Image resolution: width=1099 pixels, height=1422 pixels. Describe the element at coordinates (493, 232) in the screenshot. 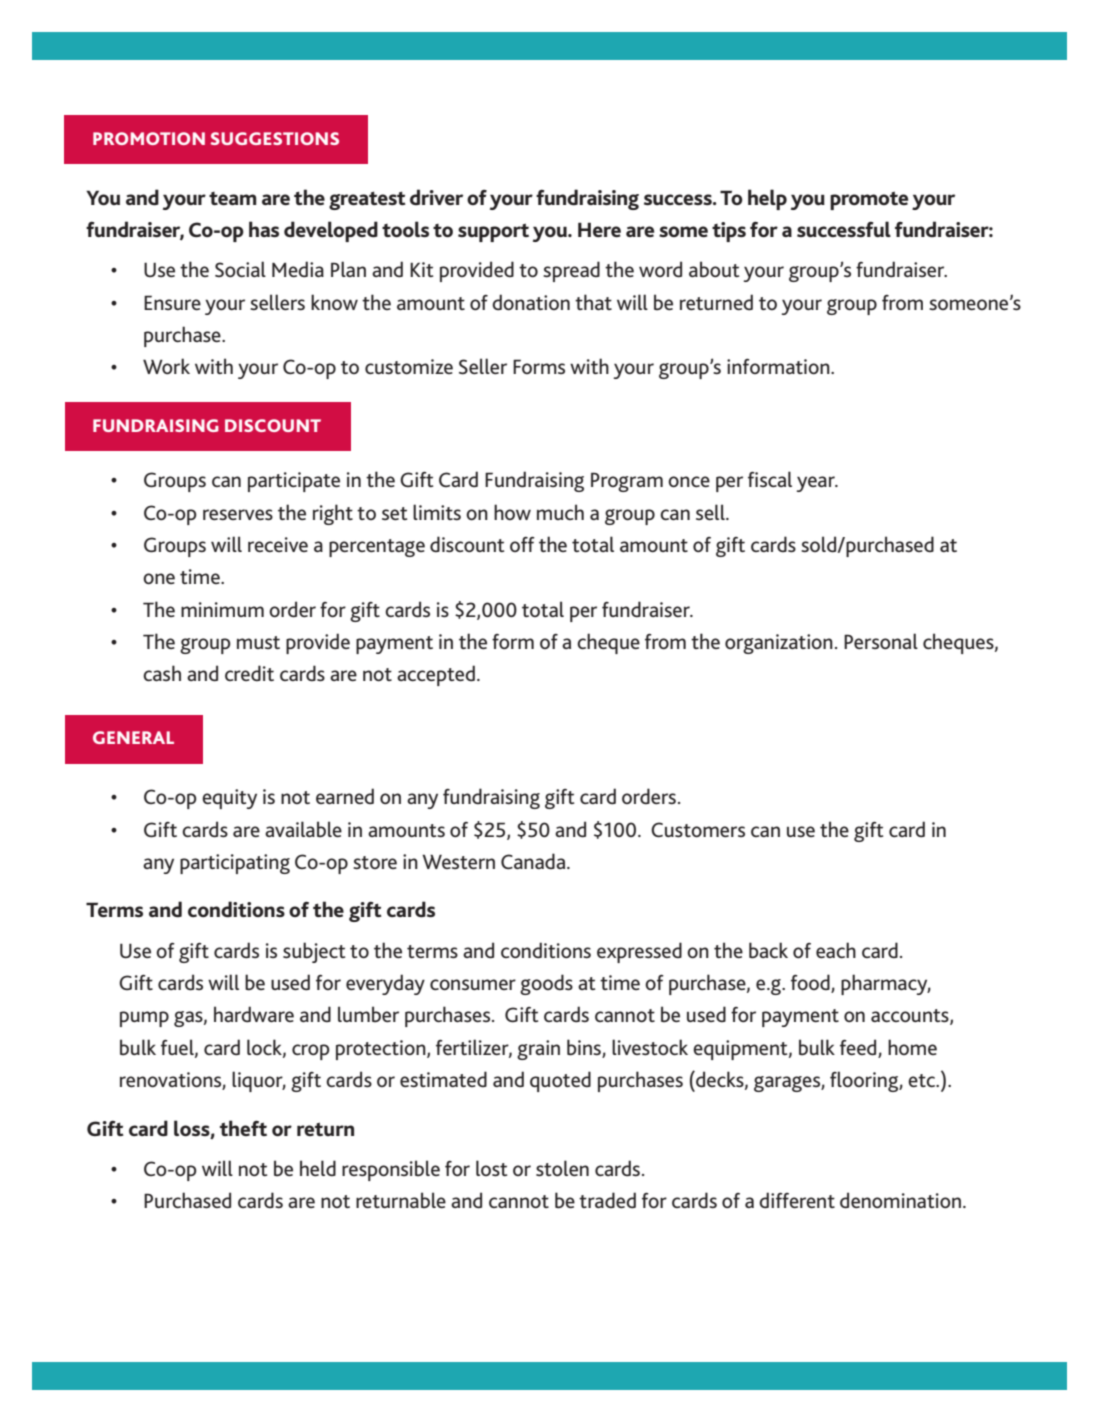

I see `support` at that location.
